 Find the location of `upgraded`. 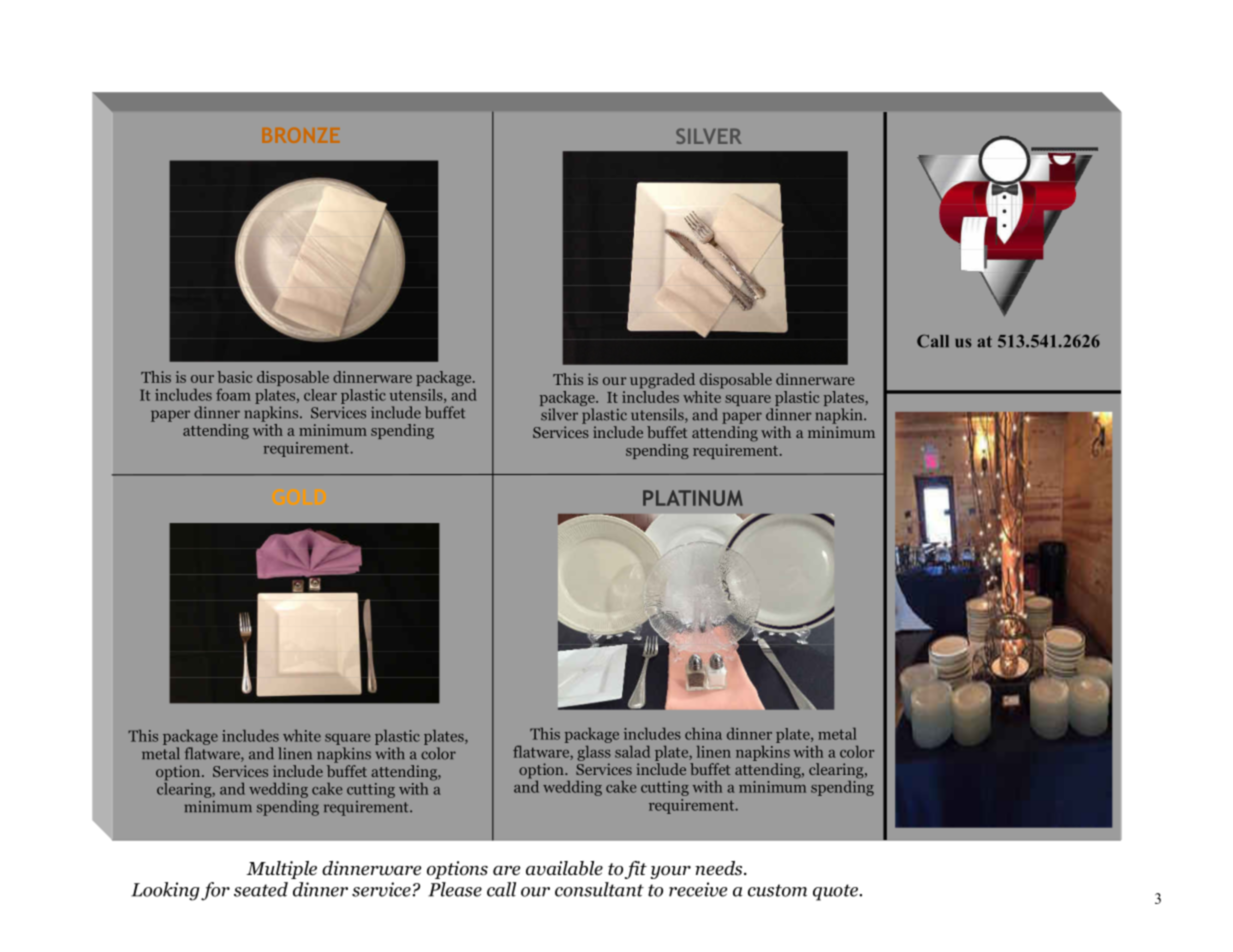

upgraded is located at coordinates (662, 381).
